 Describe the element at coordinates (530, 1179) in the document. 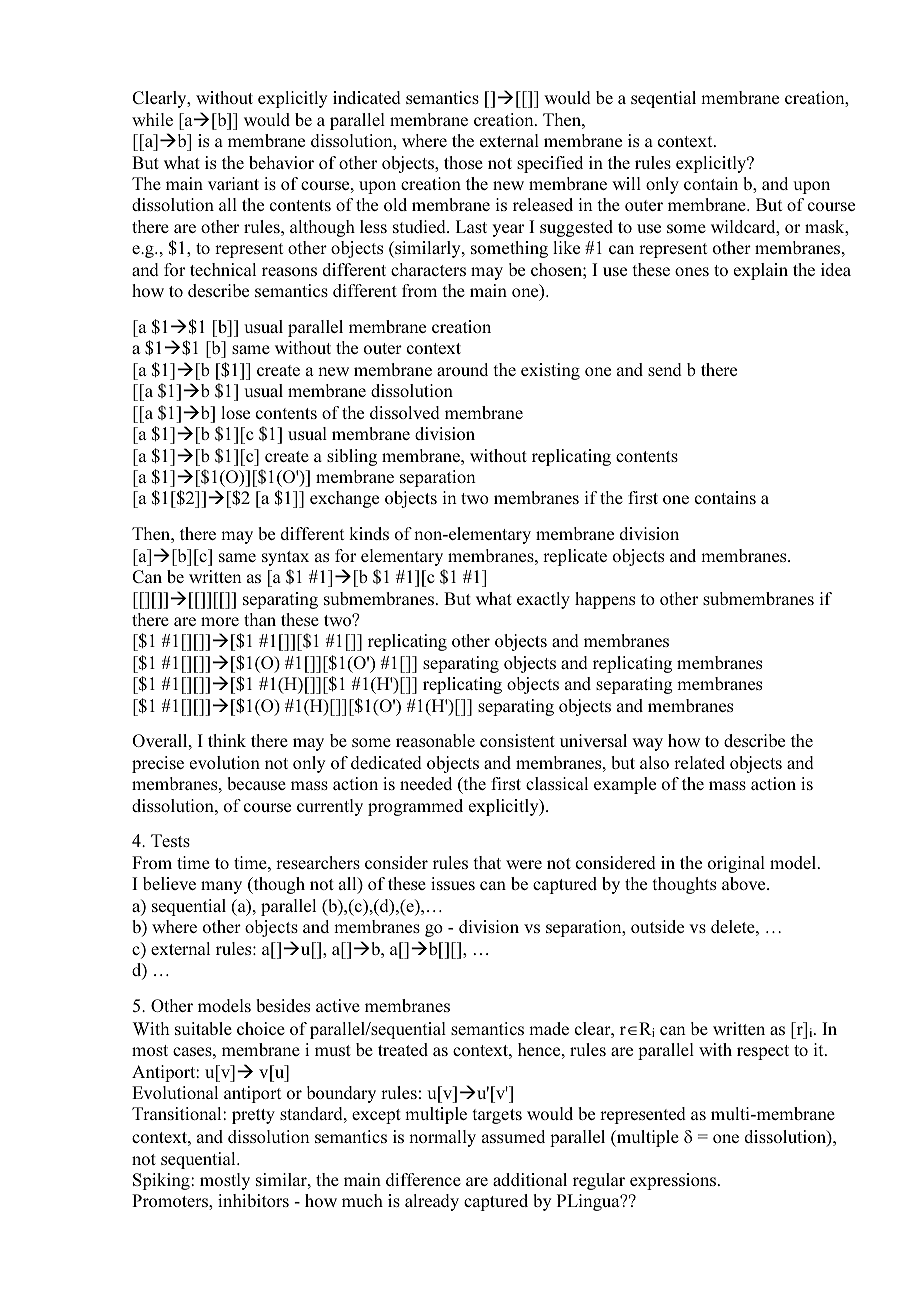

I see `additional` at that location.
